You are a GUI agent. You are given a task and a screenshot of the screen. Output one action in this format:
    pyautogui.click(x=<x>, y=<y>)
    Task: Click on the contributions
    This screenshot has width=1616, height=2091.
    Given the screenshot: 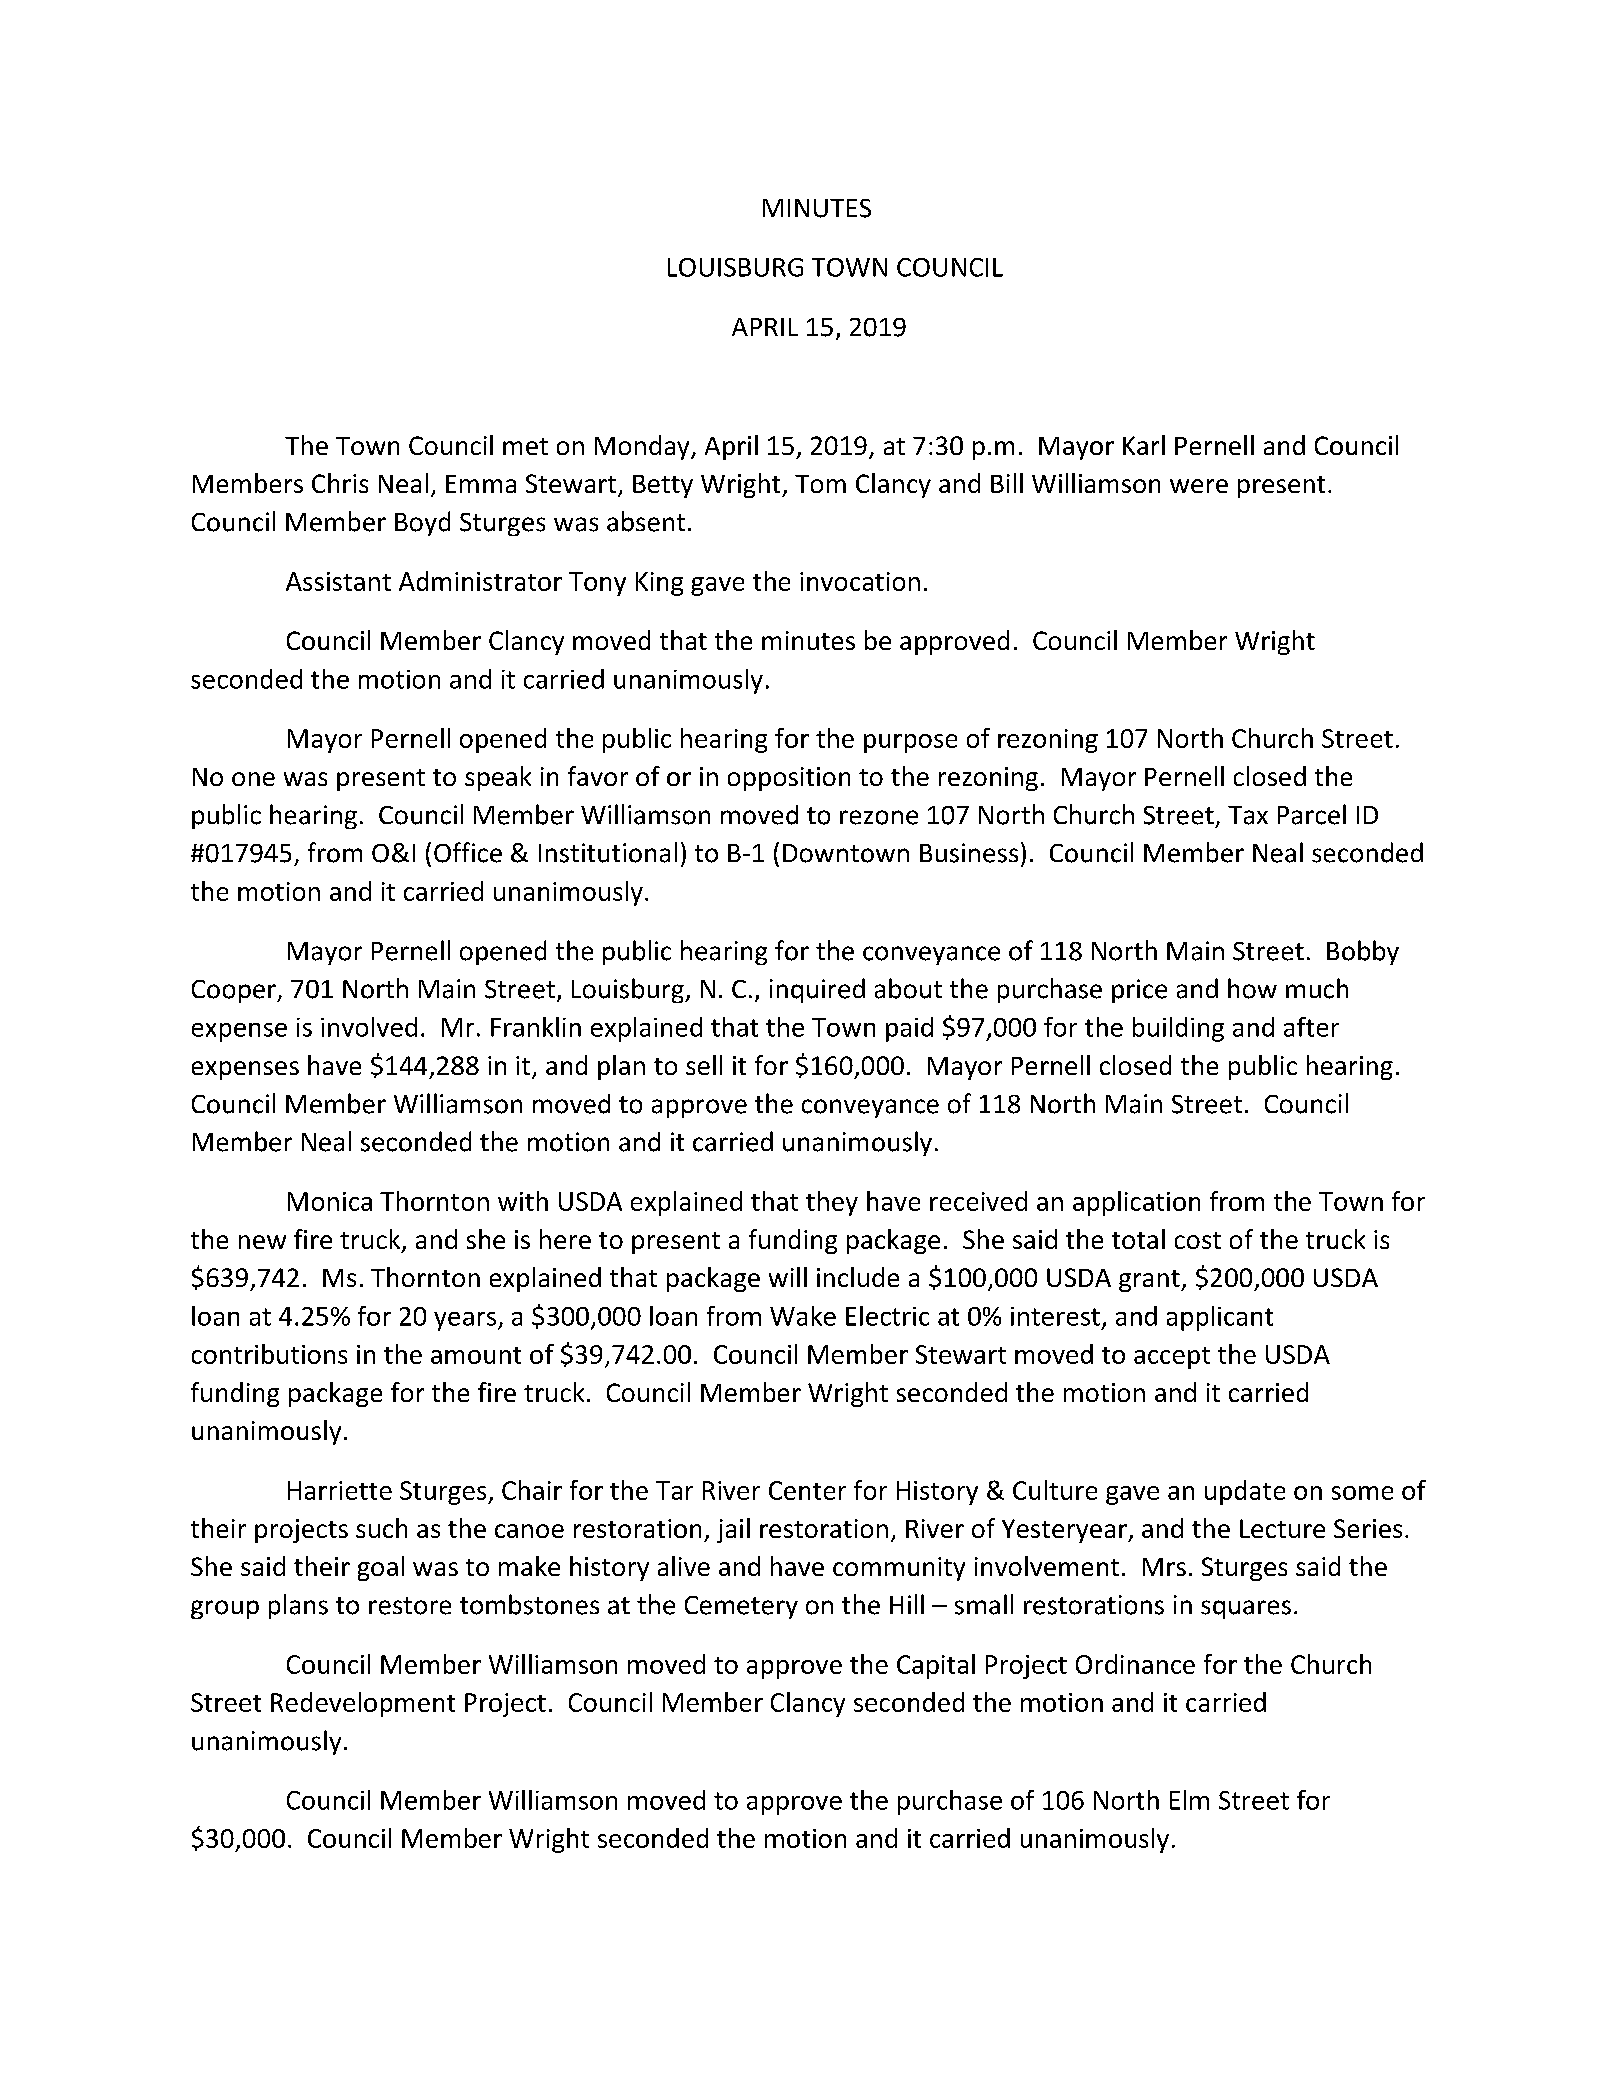 What is the action you would take?
    pyautogui.click(x=269, y=1354)
